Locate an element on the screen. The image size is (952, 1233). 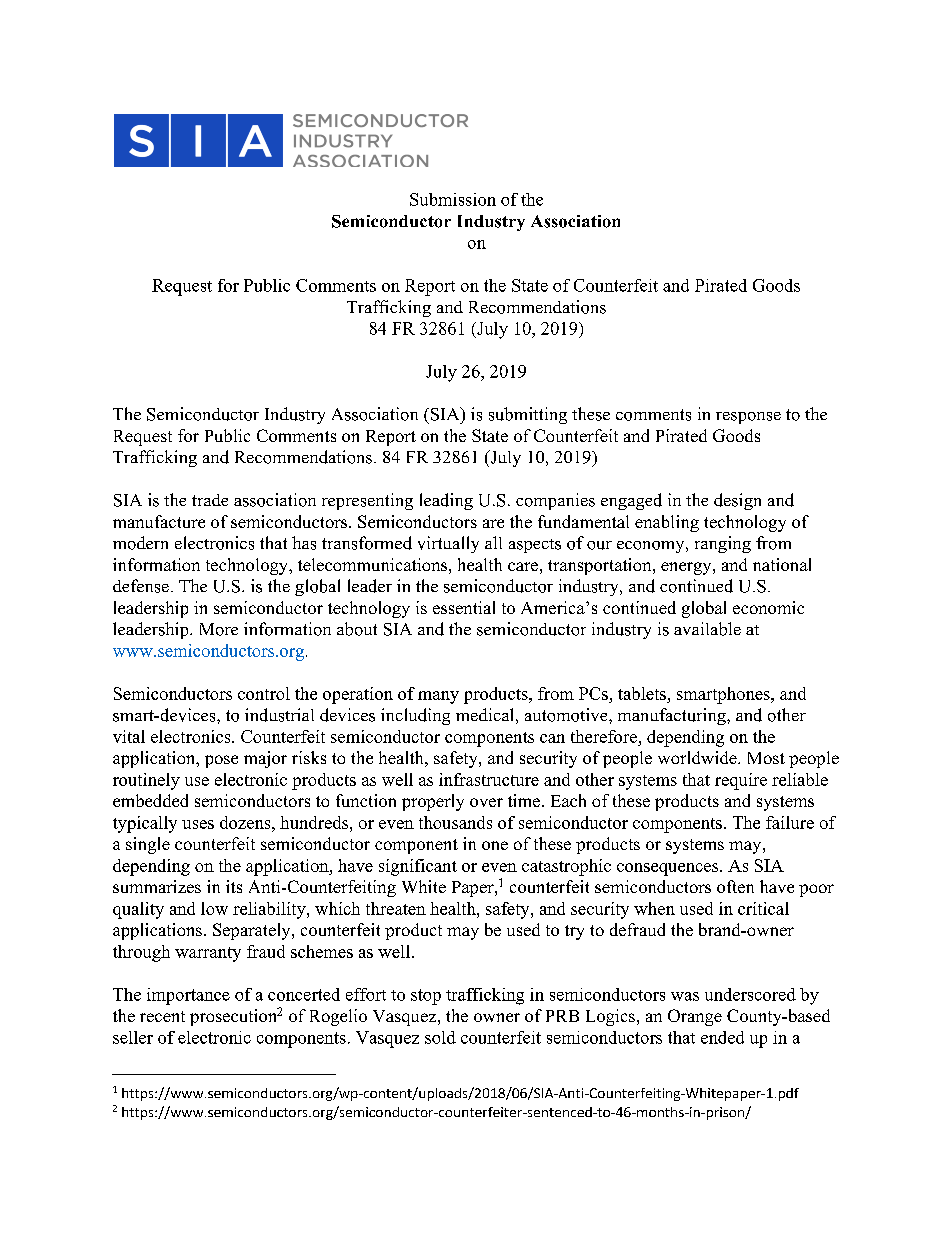
manufacture is located at coordinates (159, 521).
